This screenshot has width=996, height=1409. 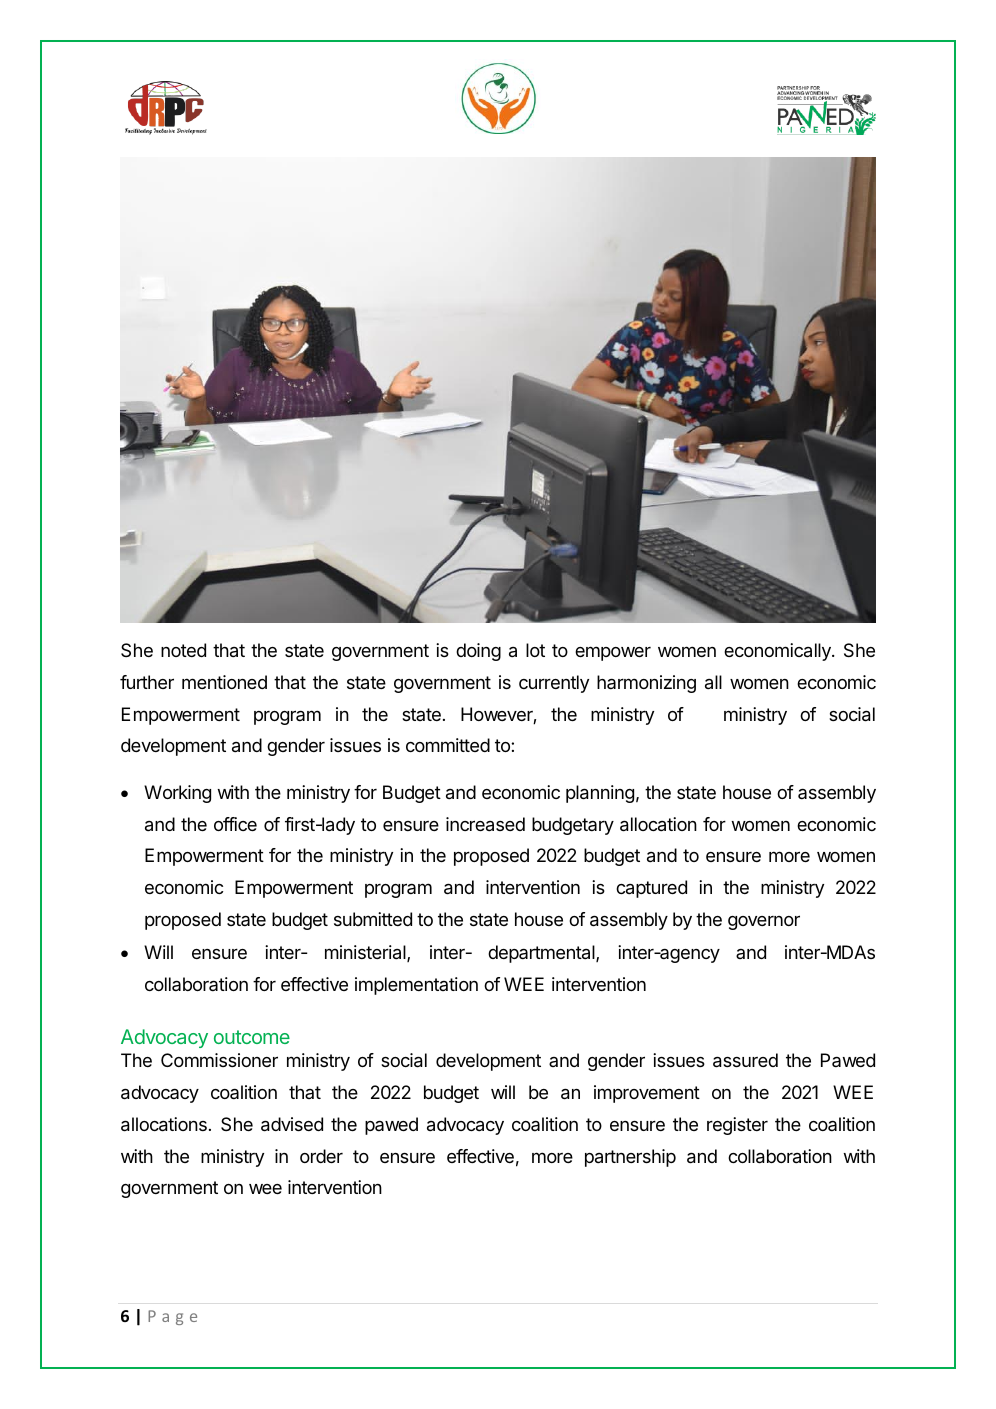 What do you see at coordinates (600, 794) in the screenshot?
I see `planning` at bounding box center [600, 794].
